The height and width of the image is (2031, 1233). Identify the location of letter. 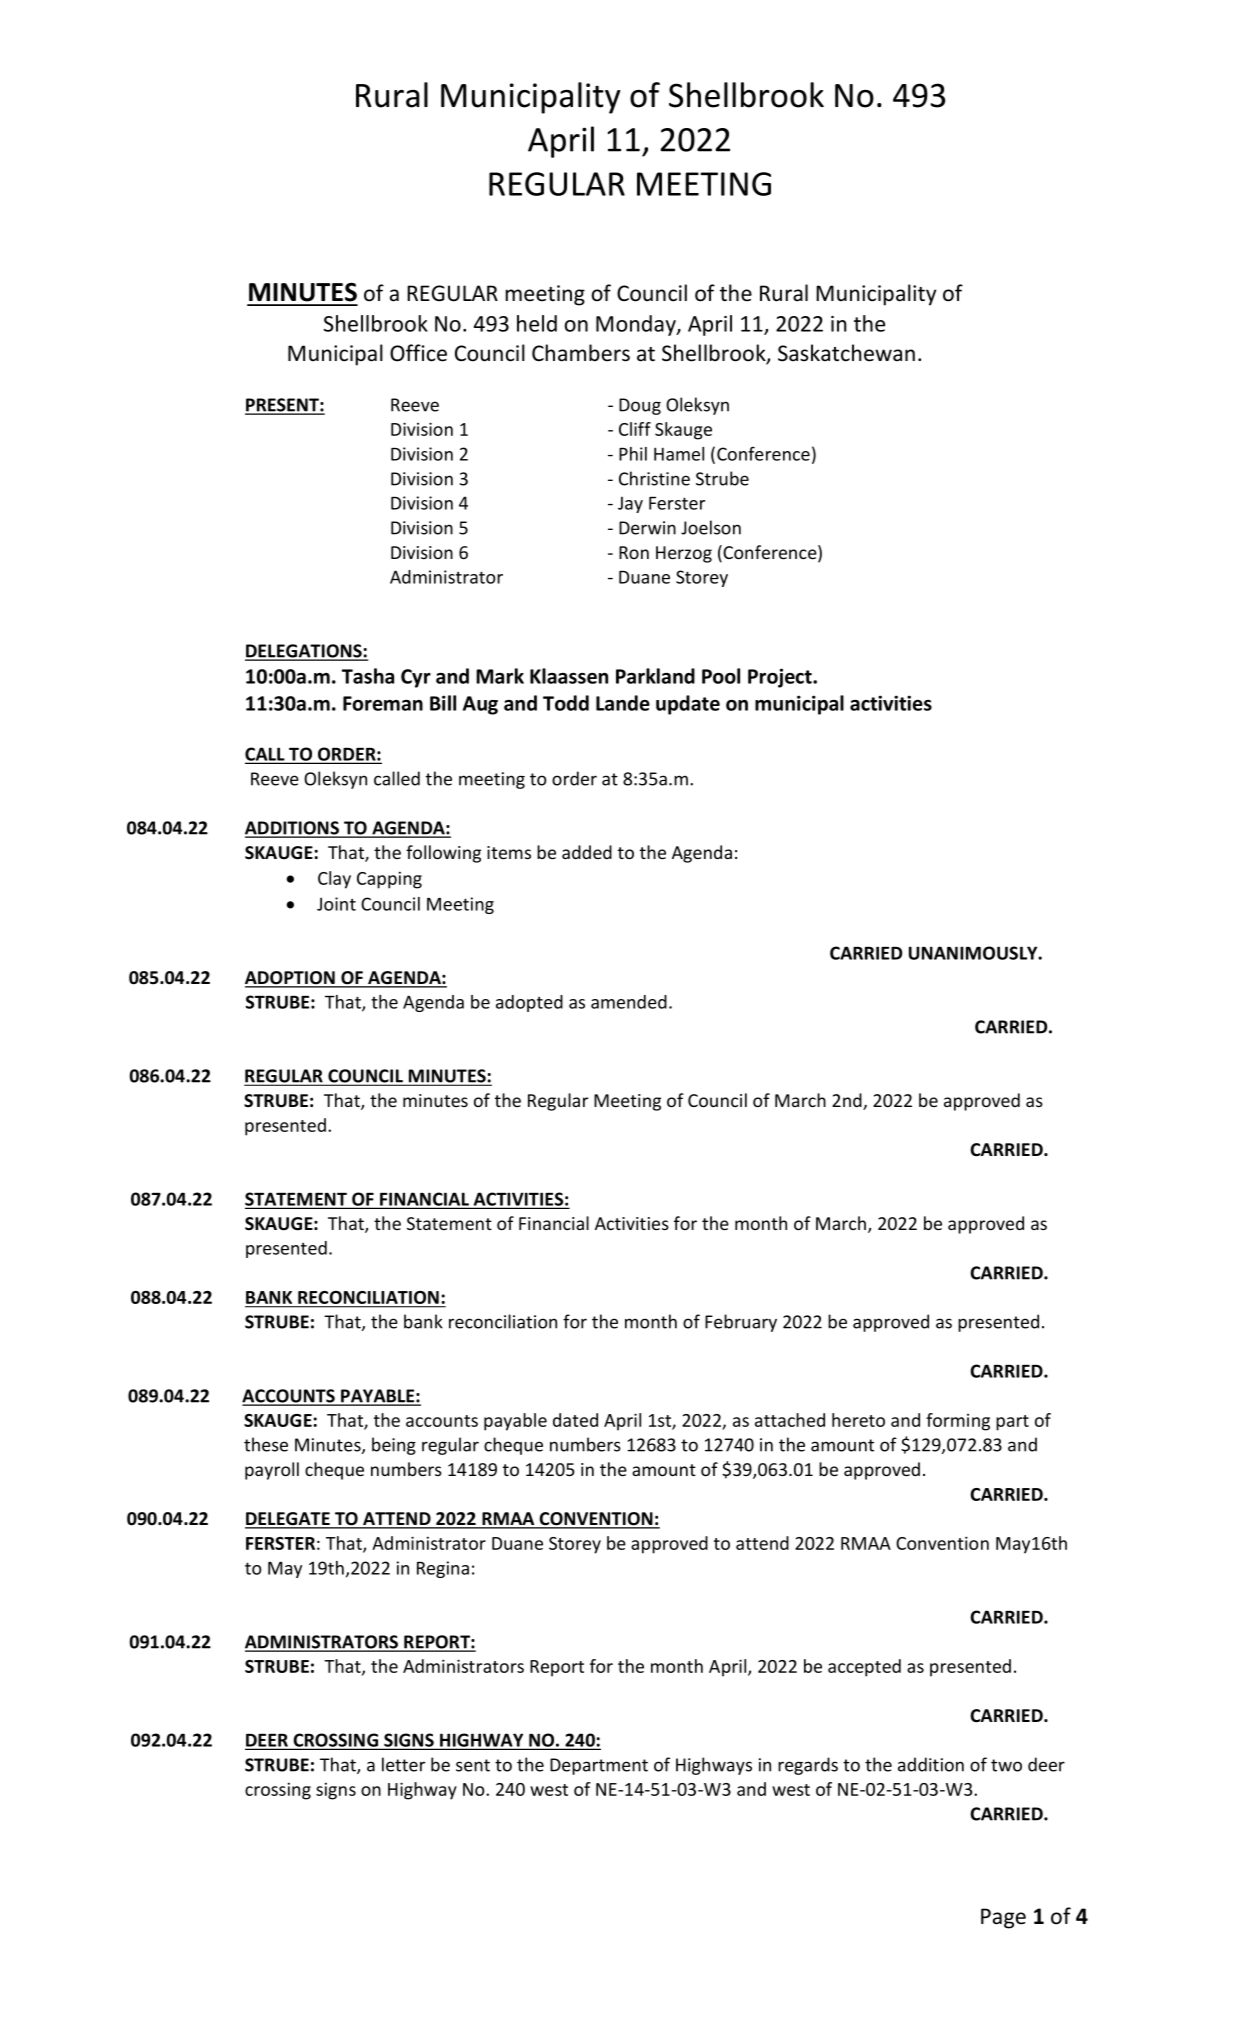
(403, 1764).
